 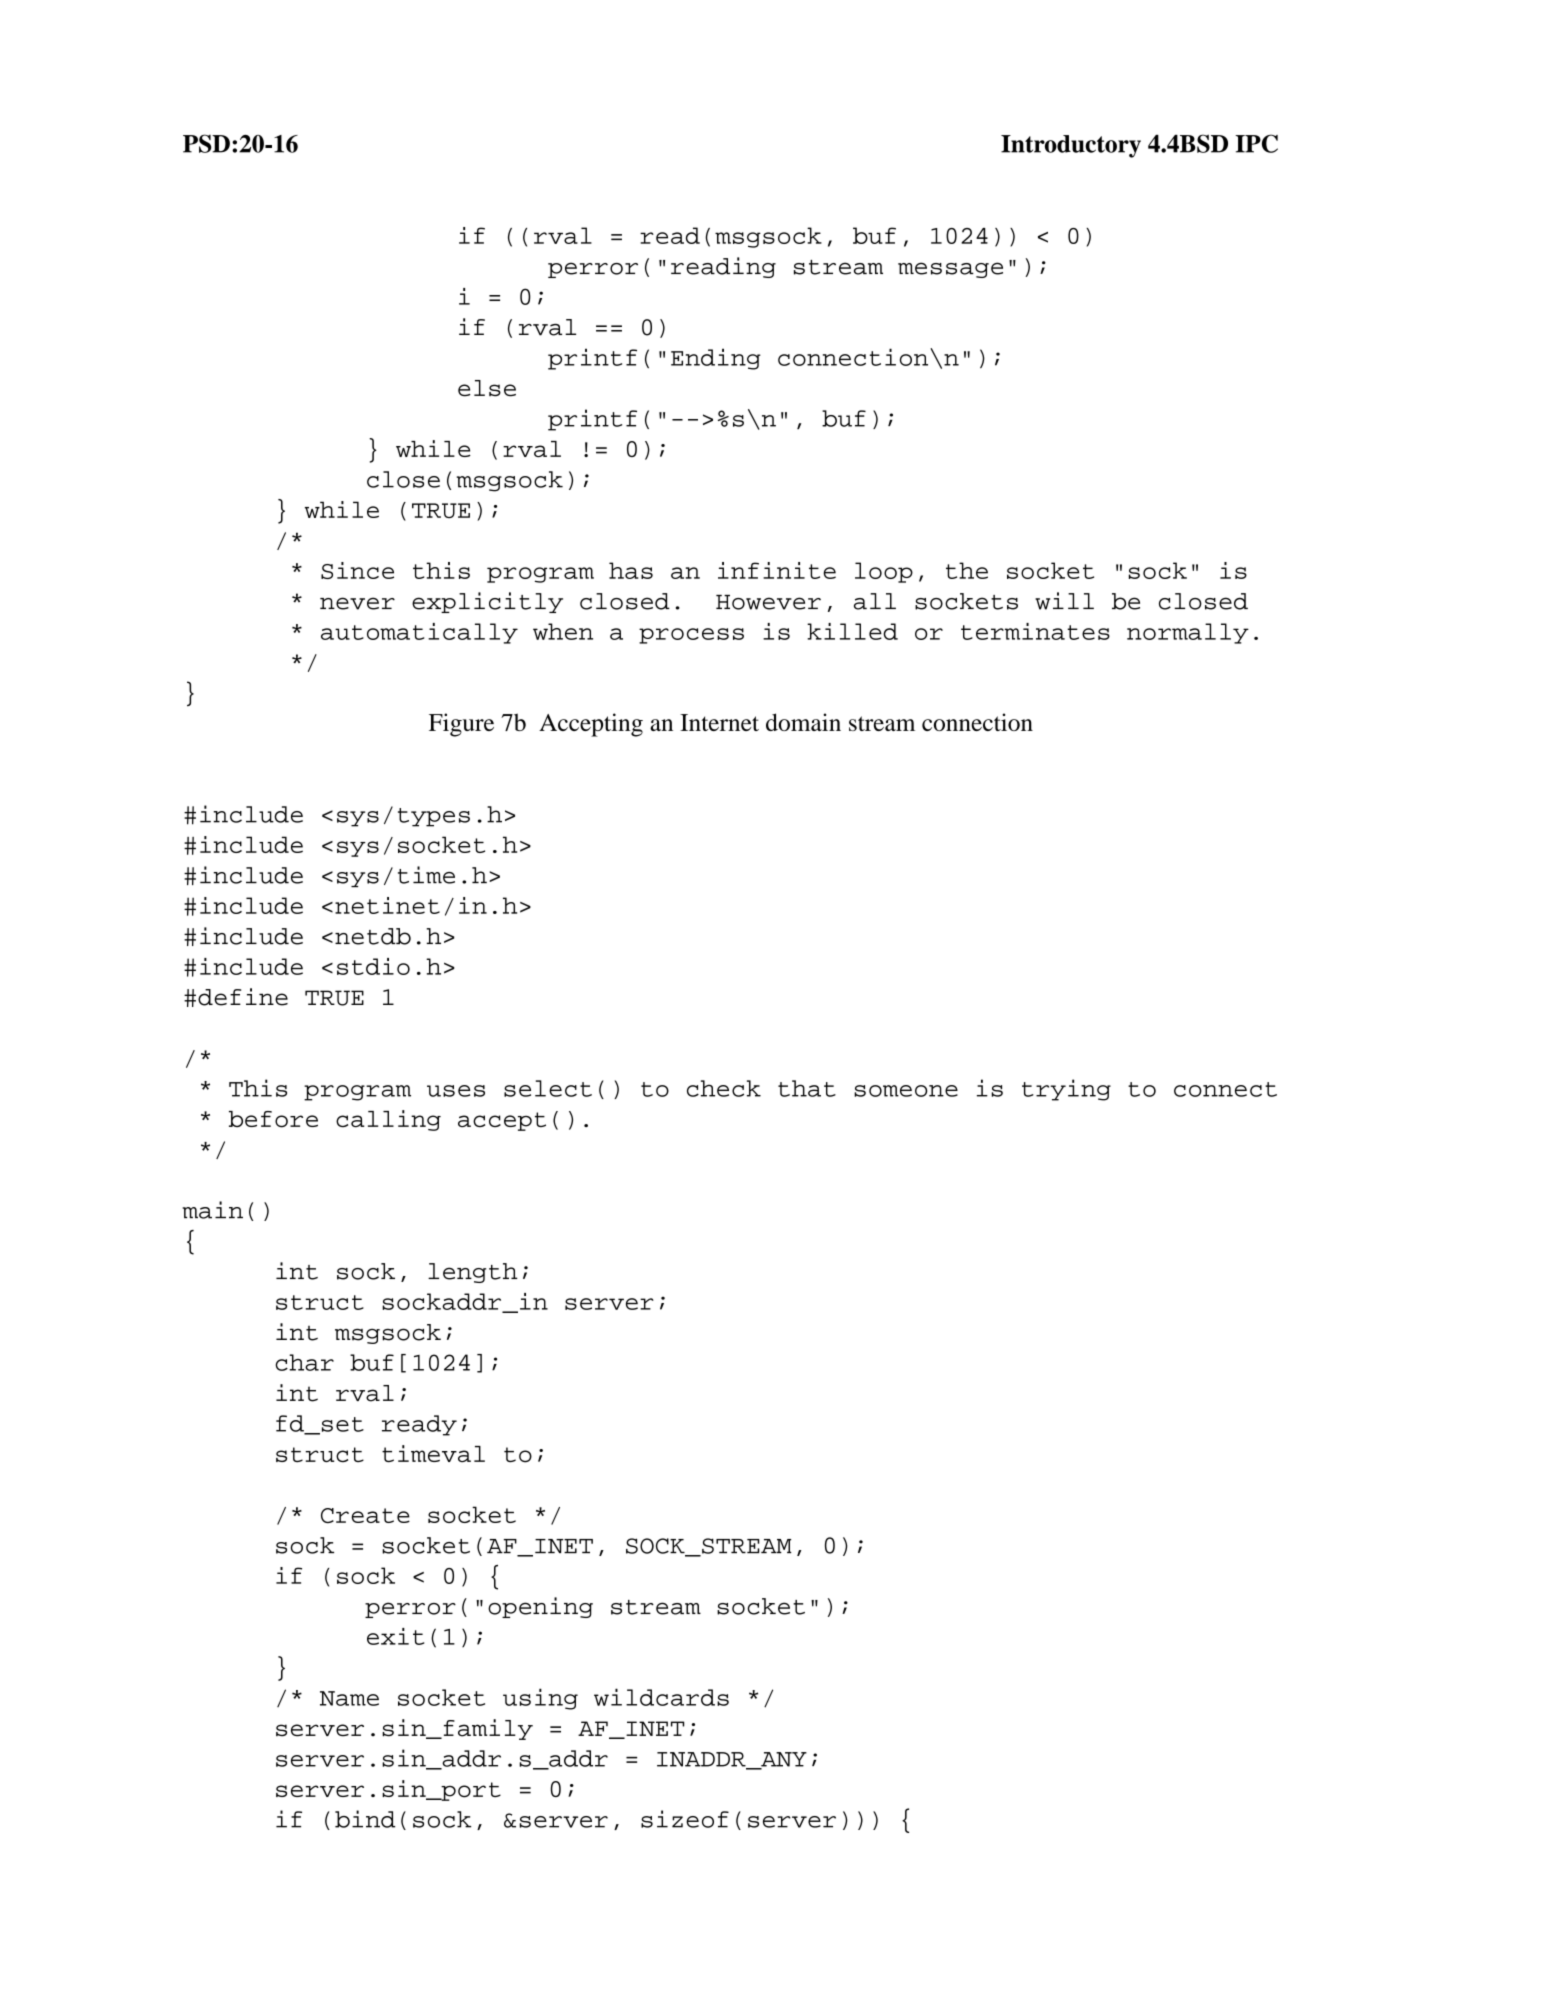 What do you see at coordinates (473, 1273) in the screenshot?
I see `length` at bounding box center [473, 1273].
